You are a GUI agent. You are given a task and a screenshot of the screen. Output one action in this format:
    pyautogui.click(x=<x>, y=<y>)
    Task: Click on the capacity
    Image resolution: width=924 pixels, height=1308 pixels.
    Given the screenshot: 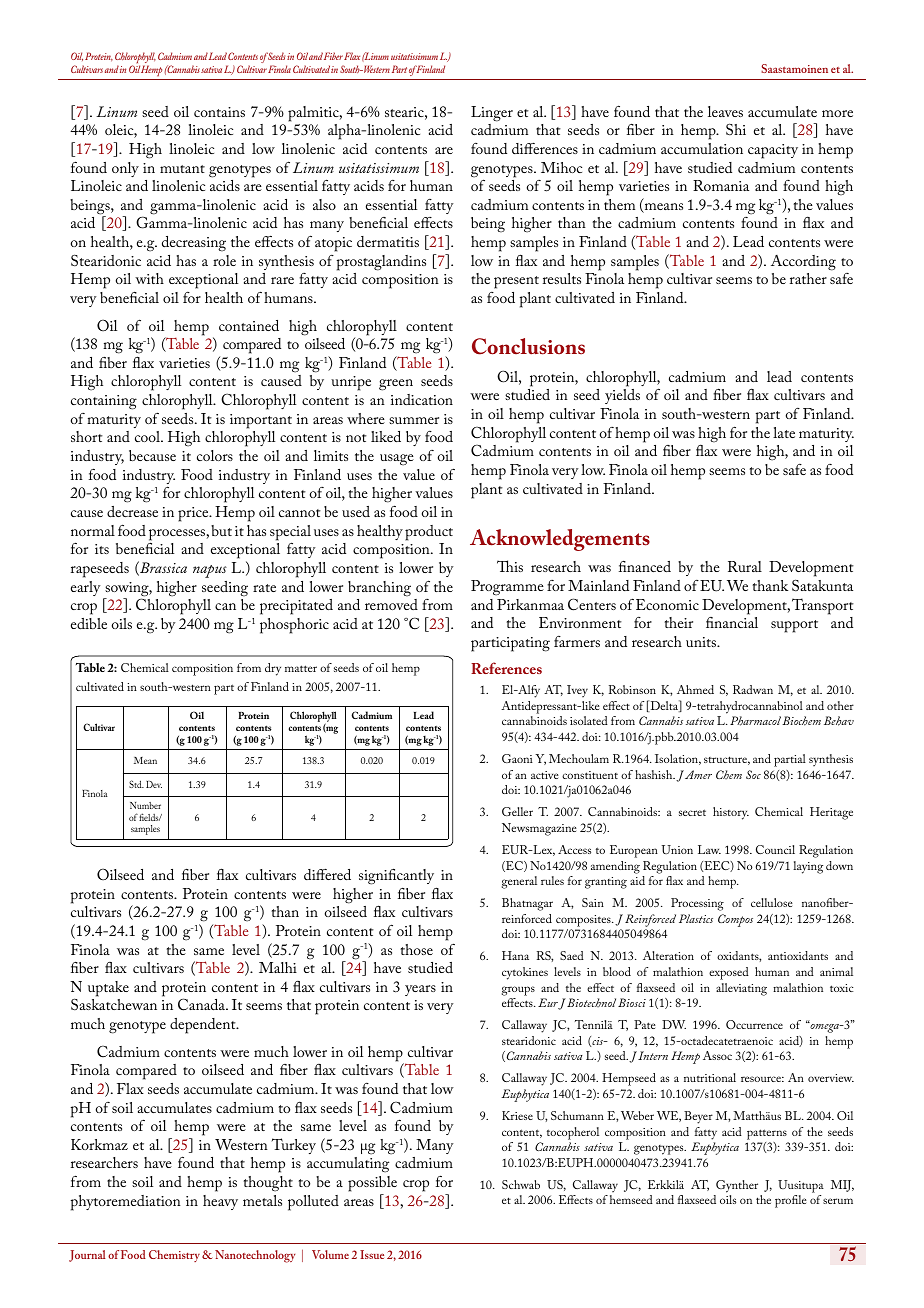 What is the action you would take?
    pyautogui.click(x=773, y=151)
